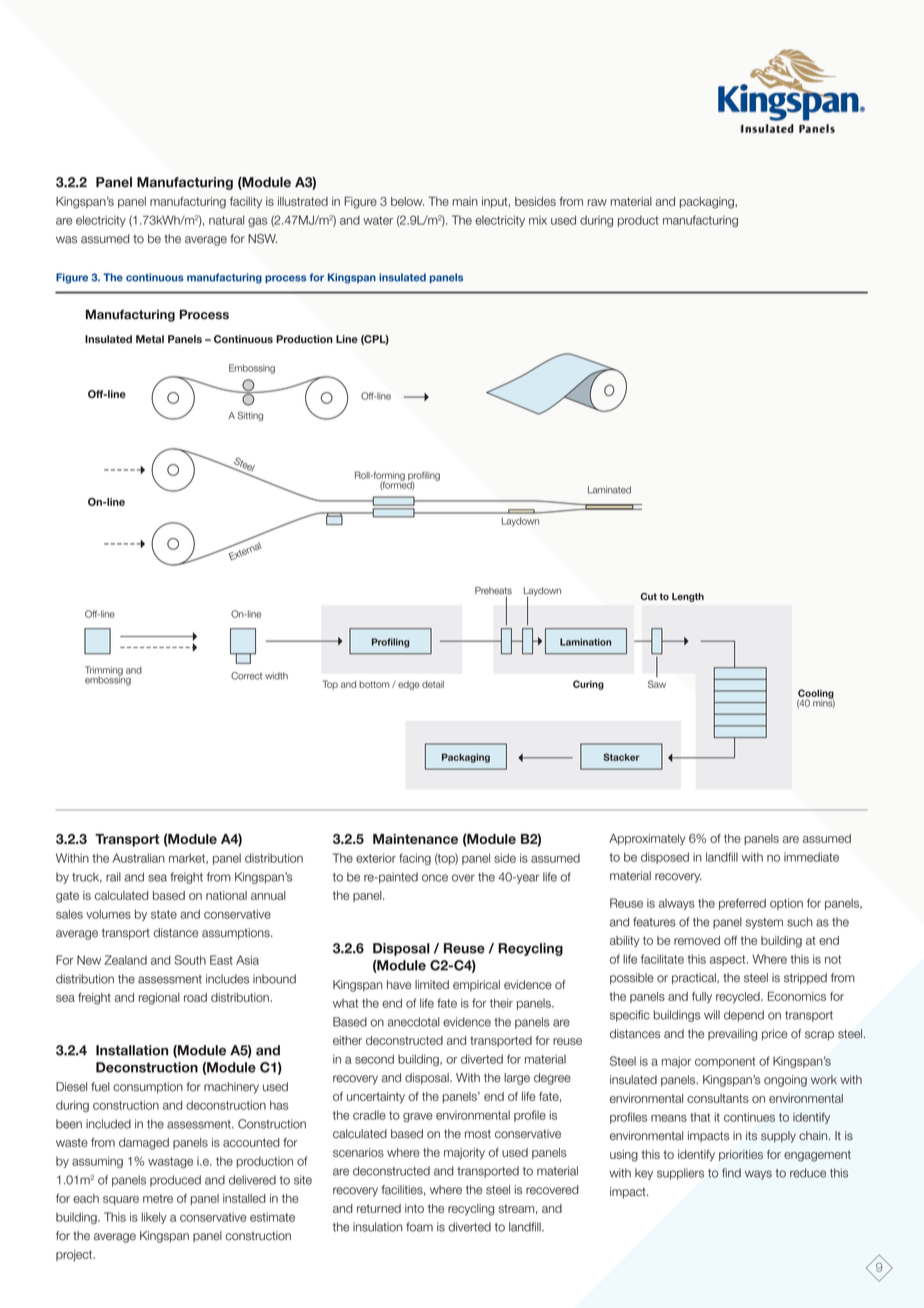 The height and width of the image is (1308, 924). Describe the element at coordinates (435, 878) in the image. I see `once` at that location.
